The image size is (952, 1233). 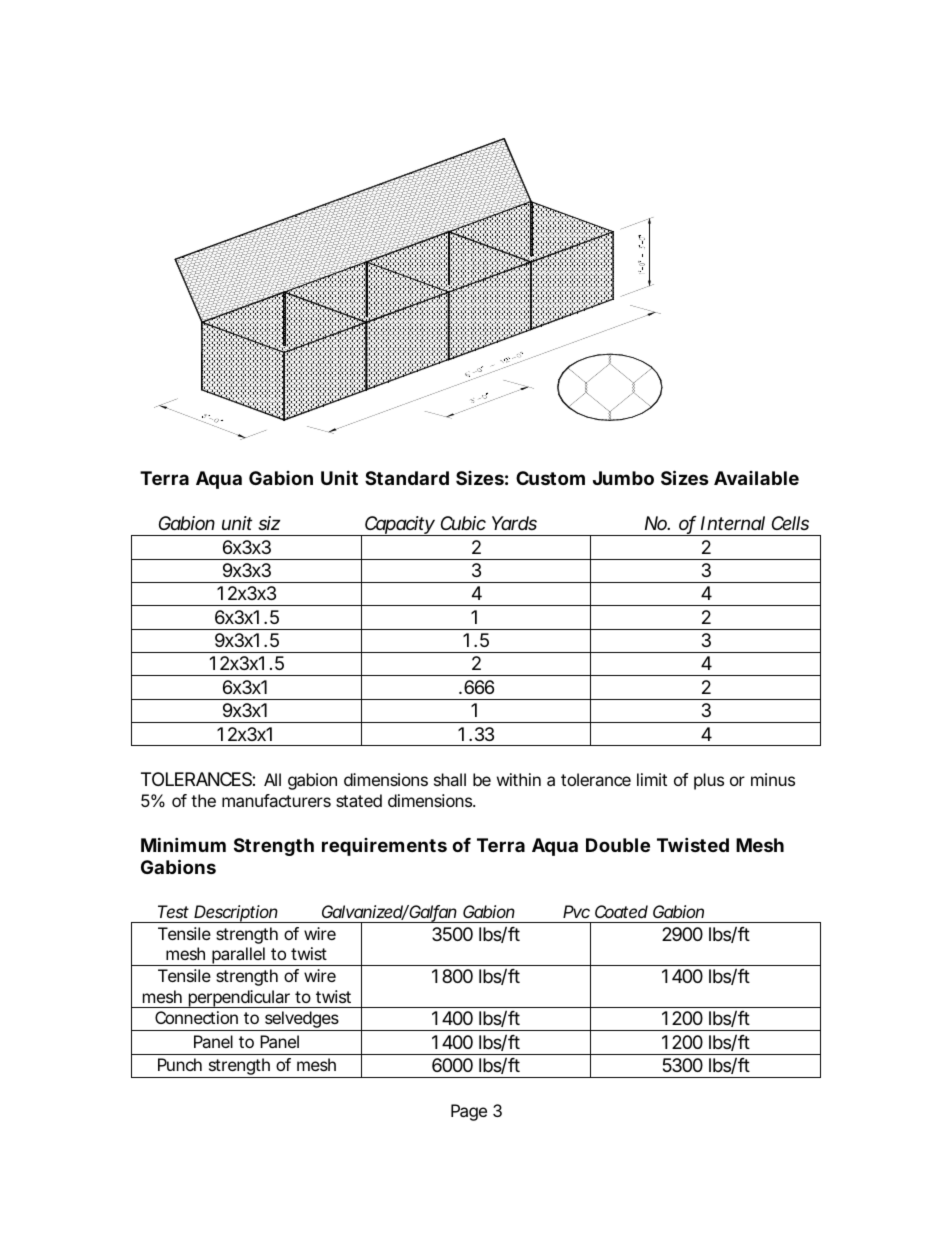 I want to click on Capacity, so click(x=398, y=526).
